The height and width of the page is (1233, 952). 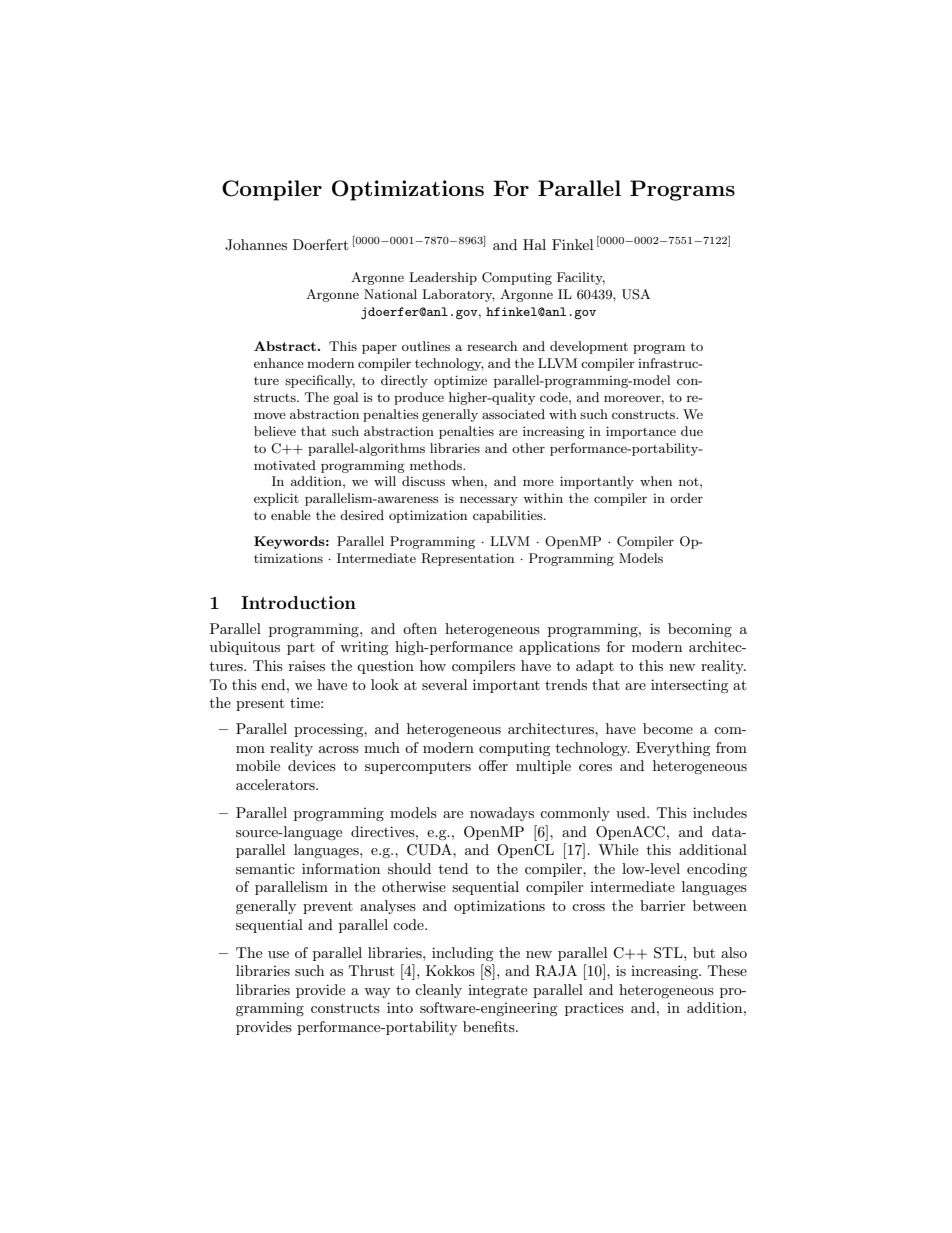 What do you see at coordinates (301, 649) in the page?
I see `part` at bounding box center [301, 649].
